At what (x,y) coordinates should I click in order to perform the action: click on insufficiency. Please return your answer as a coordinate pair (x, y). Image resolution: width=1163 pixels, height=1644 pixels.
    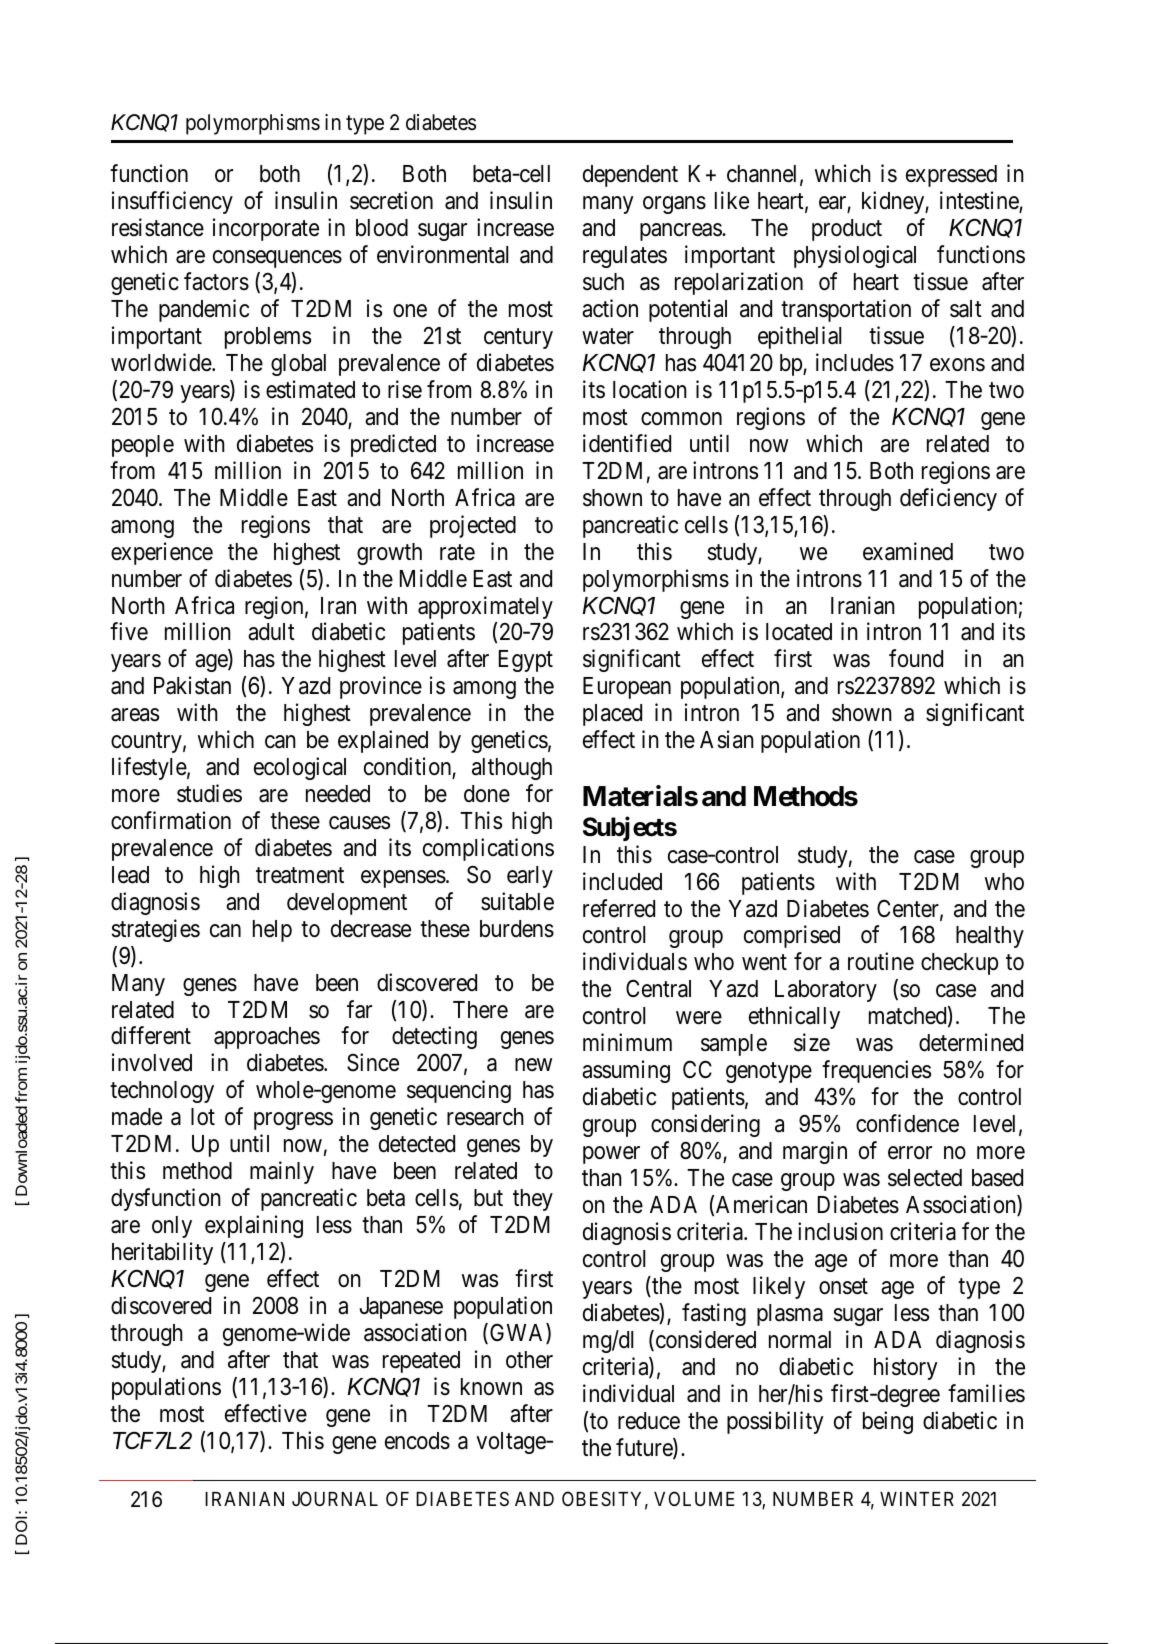
    Looking at the image, I should click on (172, 202).
